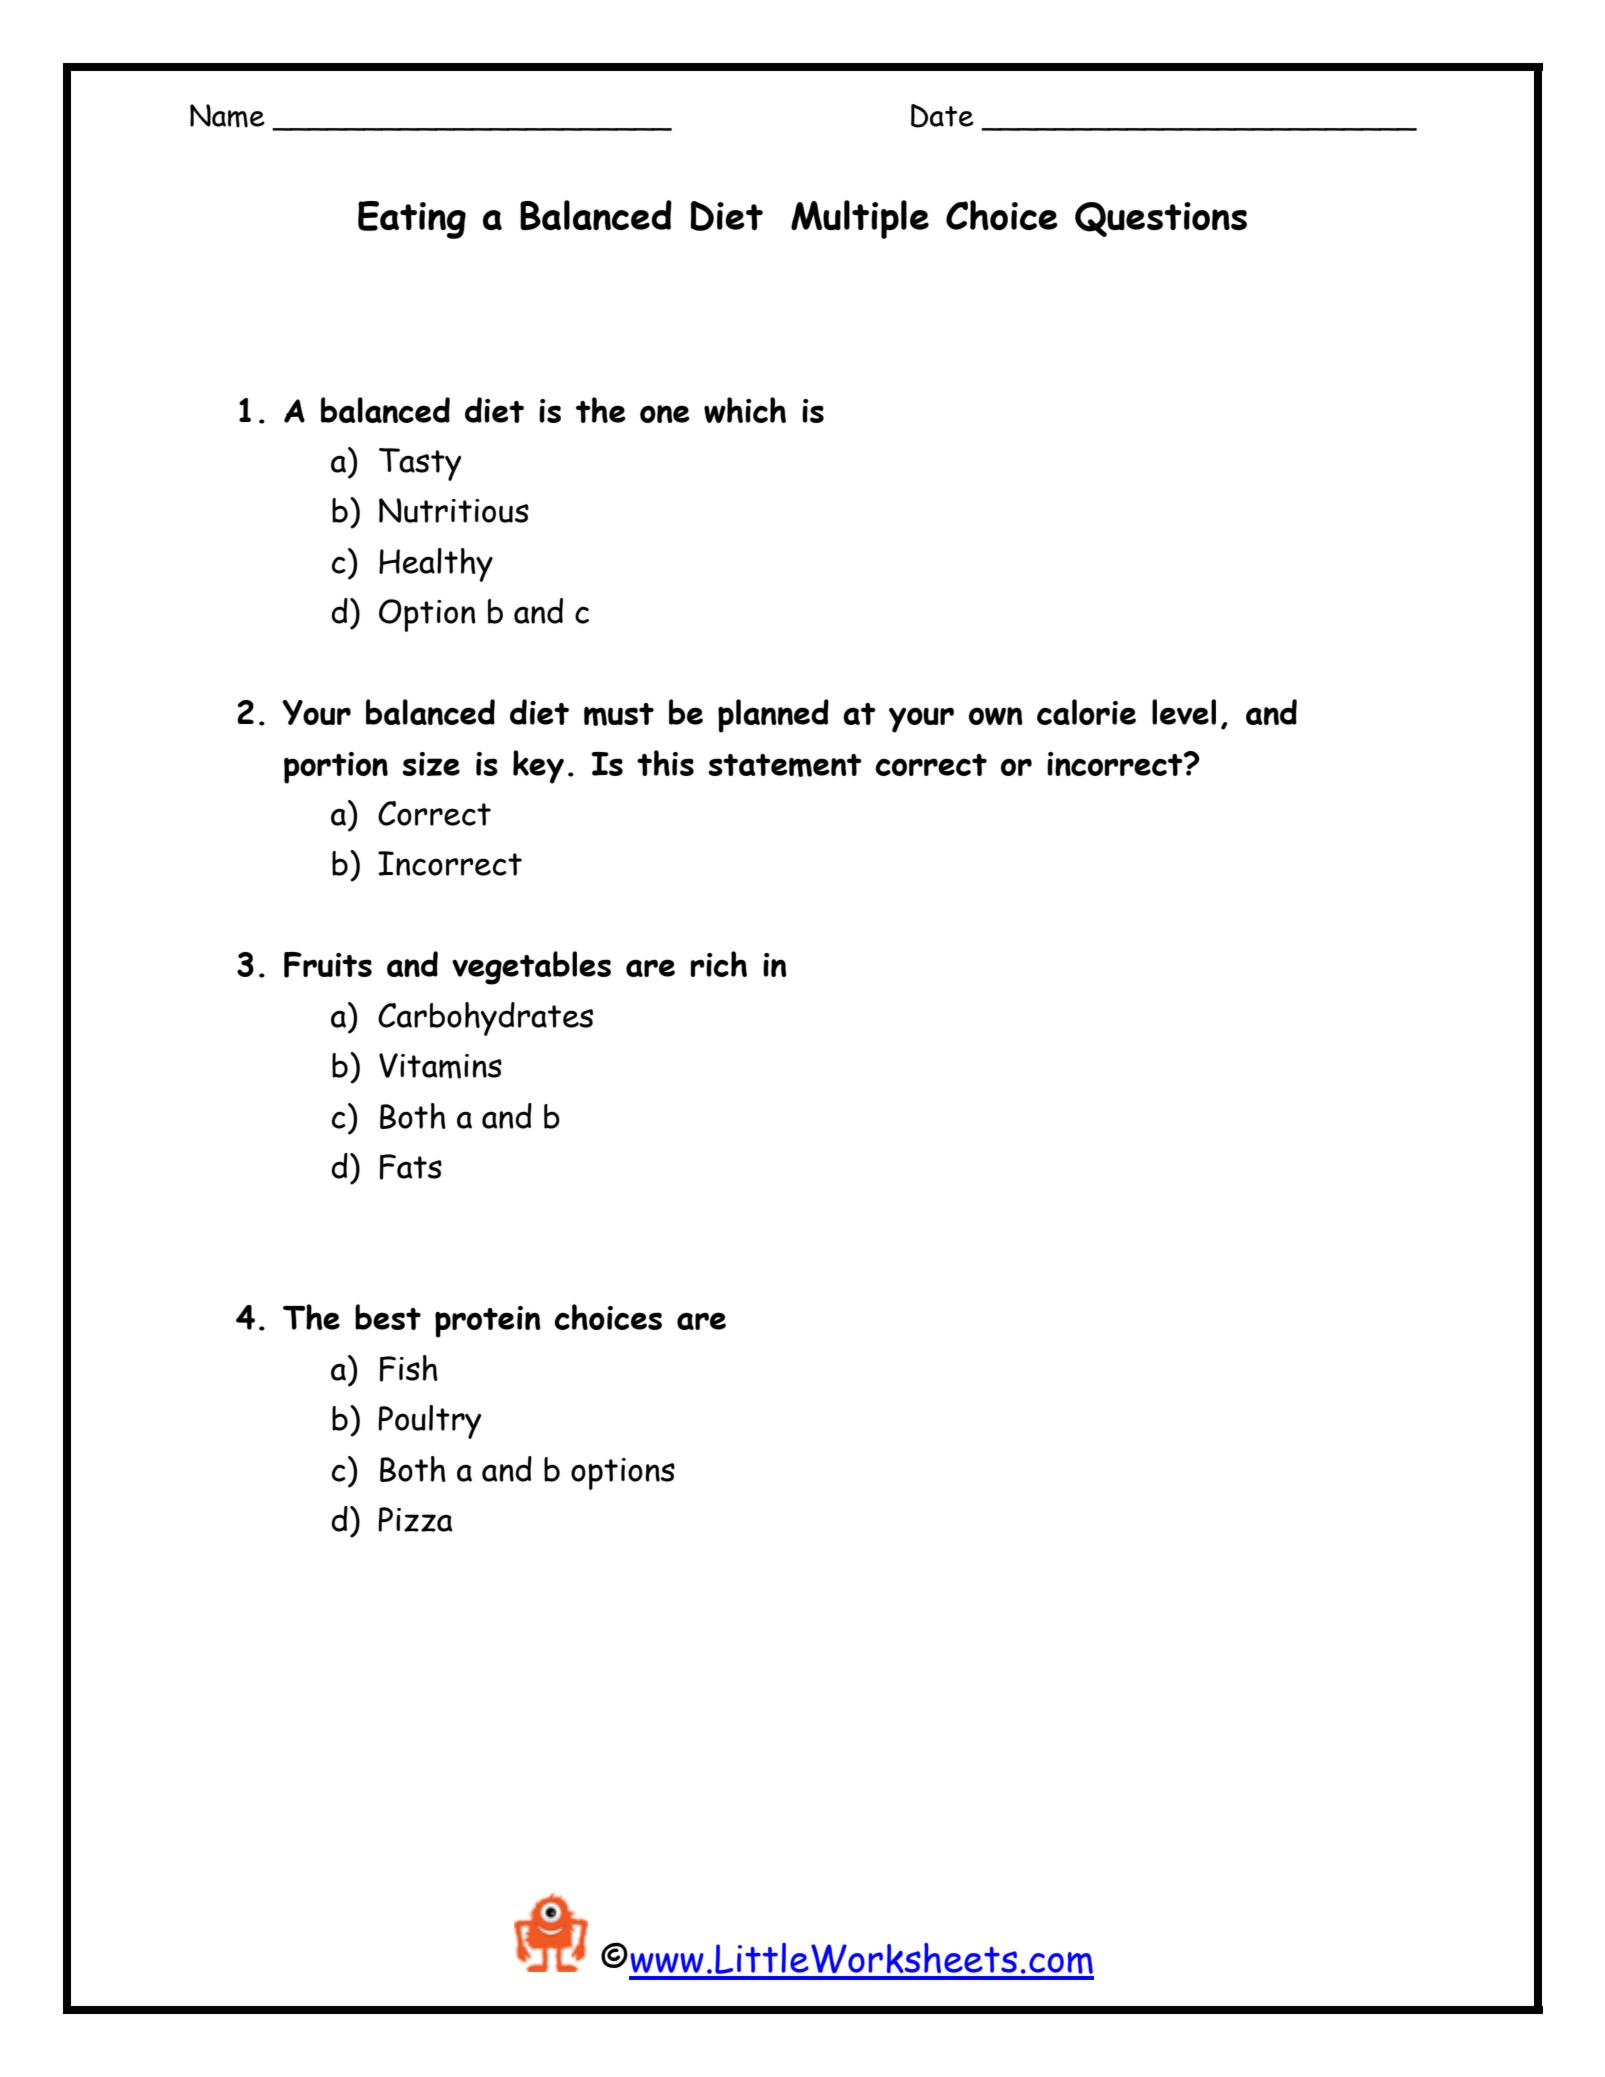  What do you see at coordinates (665, 414) in the screenshot?
I see `one` at bounding box center [665, 414].
